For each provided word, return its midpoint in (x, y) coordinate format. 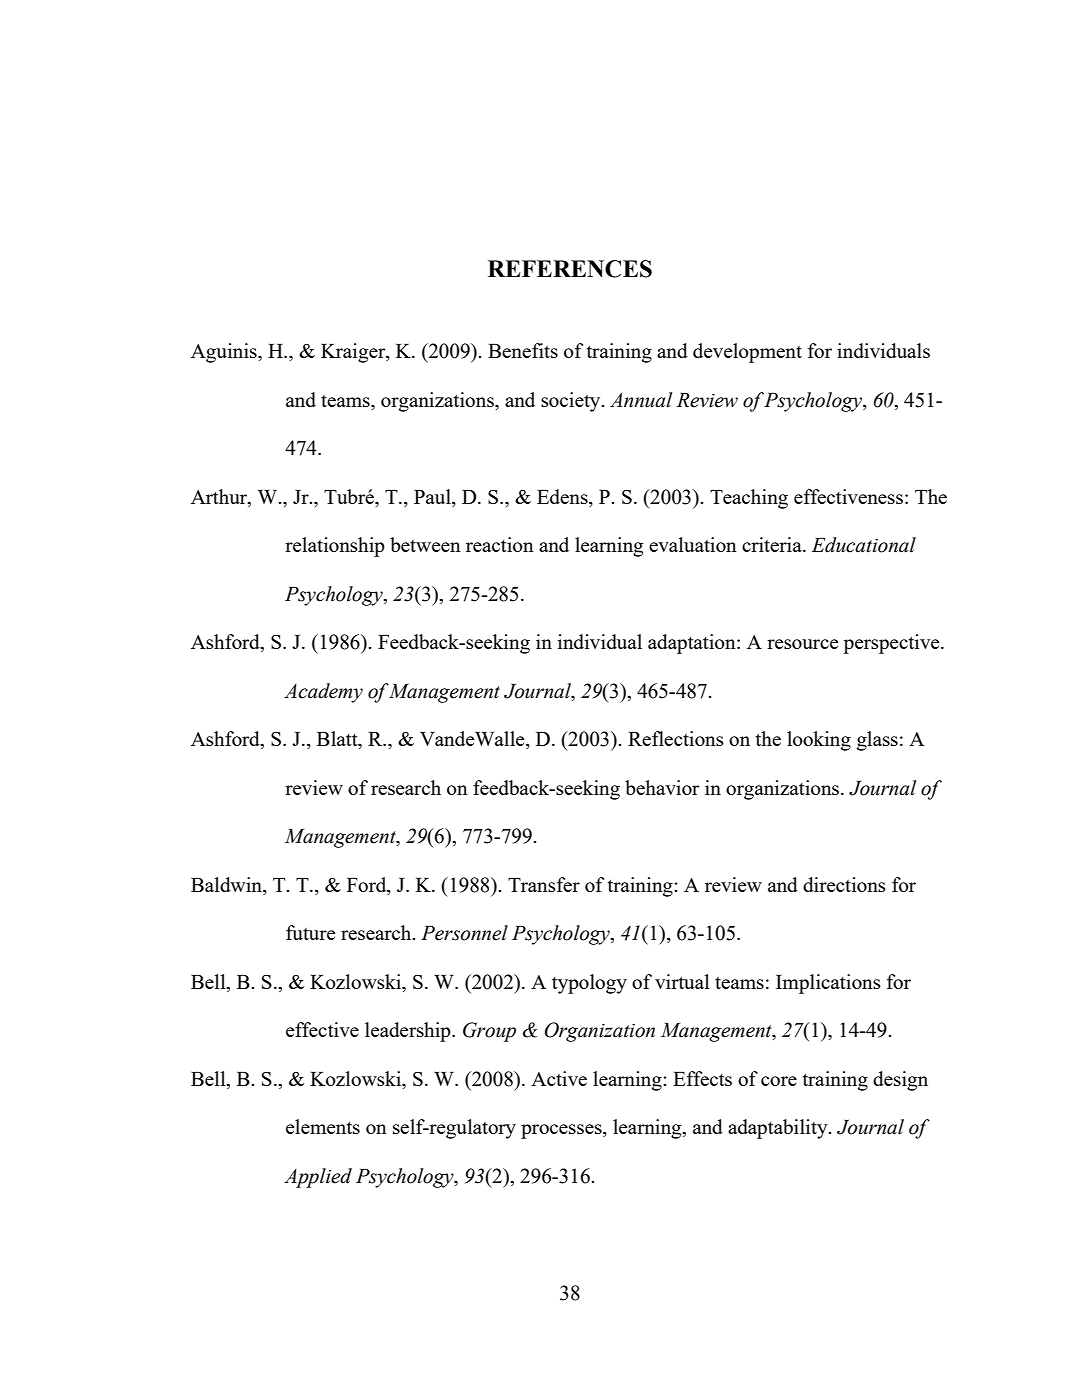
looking (819, 741)
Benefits (523, 350)
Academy (323, 693)
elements (323, 1126)
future (310, 932)
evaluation (693, 544)
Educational (864, 545)
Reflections (676, 738)
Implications (828, 984)
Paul (433, 498)
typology (589, 984)
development (747, 353)
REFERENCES (570, 269)
